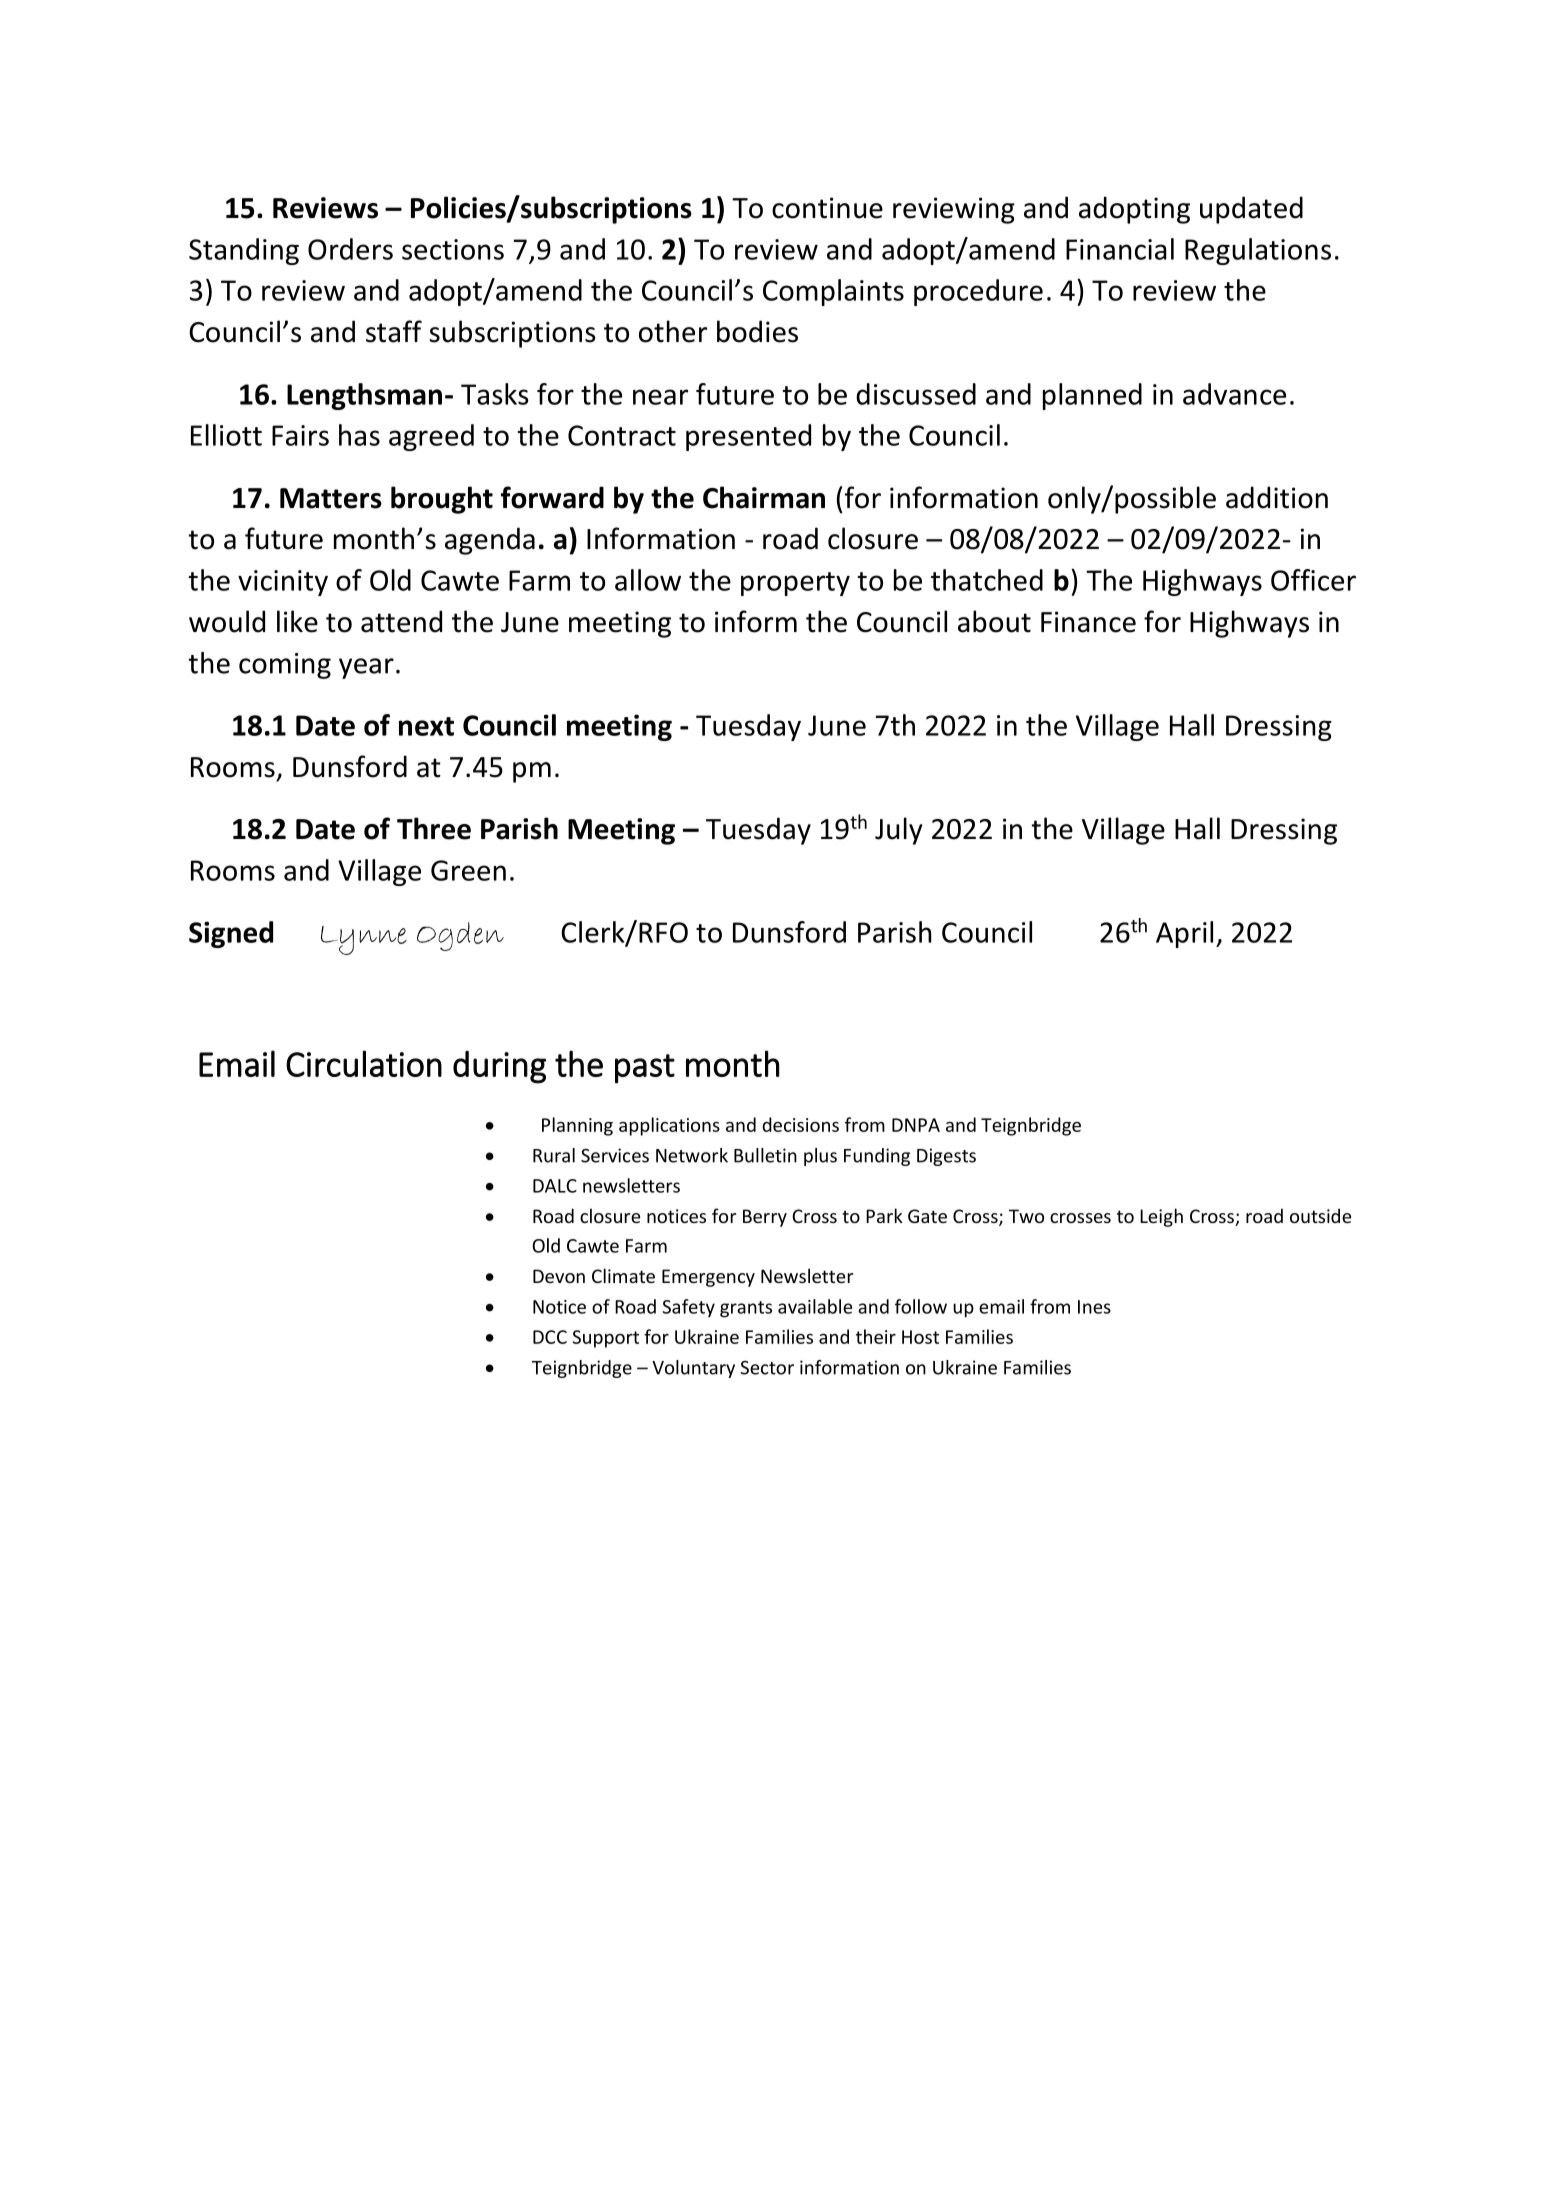 This screenshot has height=2201, width=1556. I want to click on April, so click(1184, 934).
